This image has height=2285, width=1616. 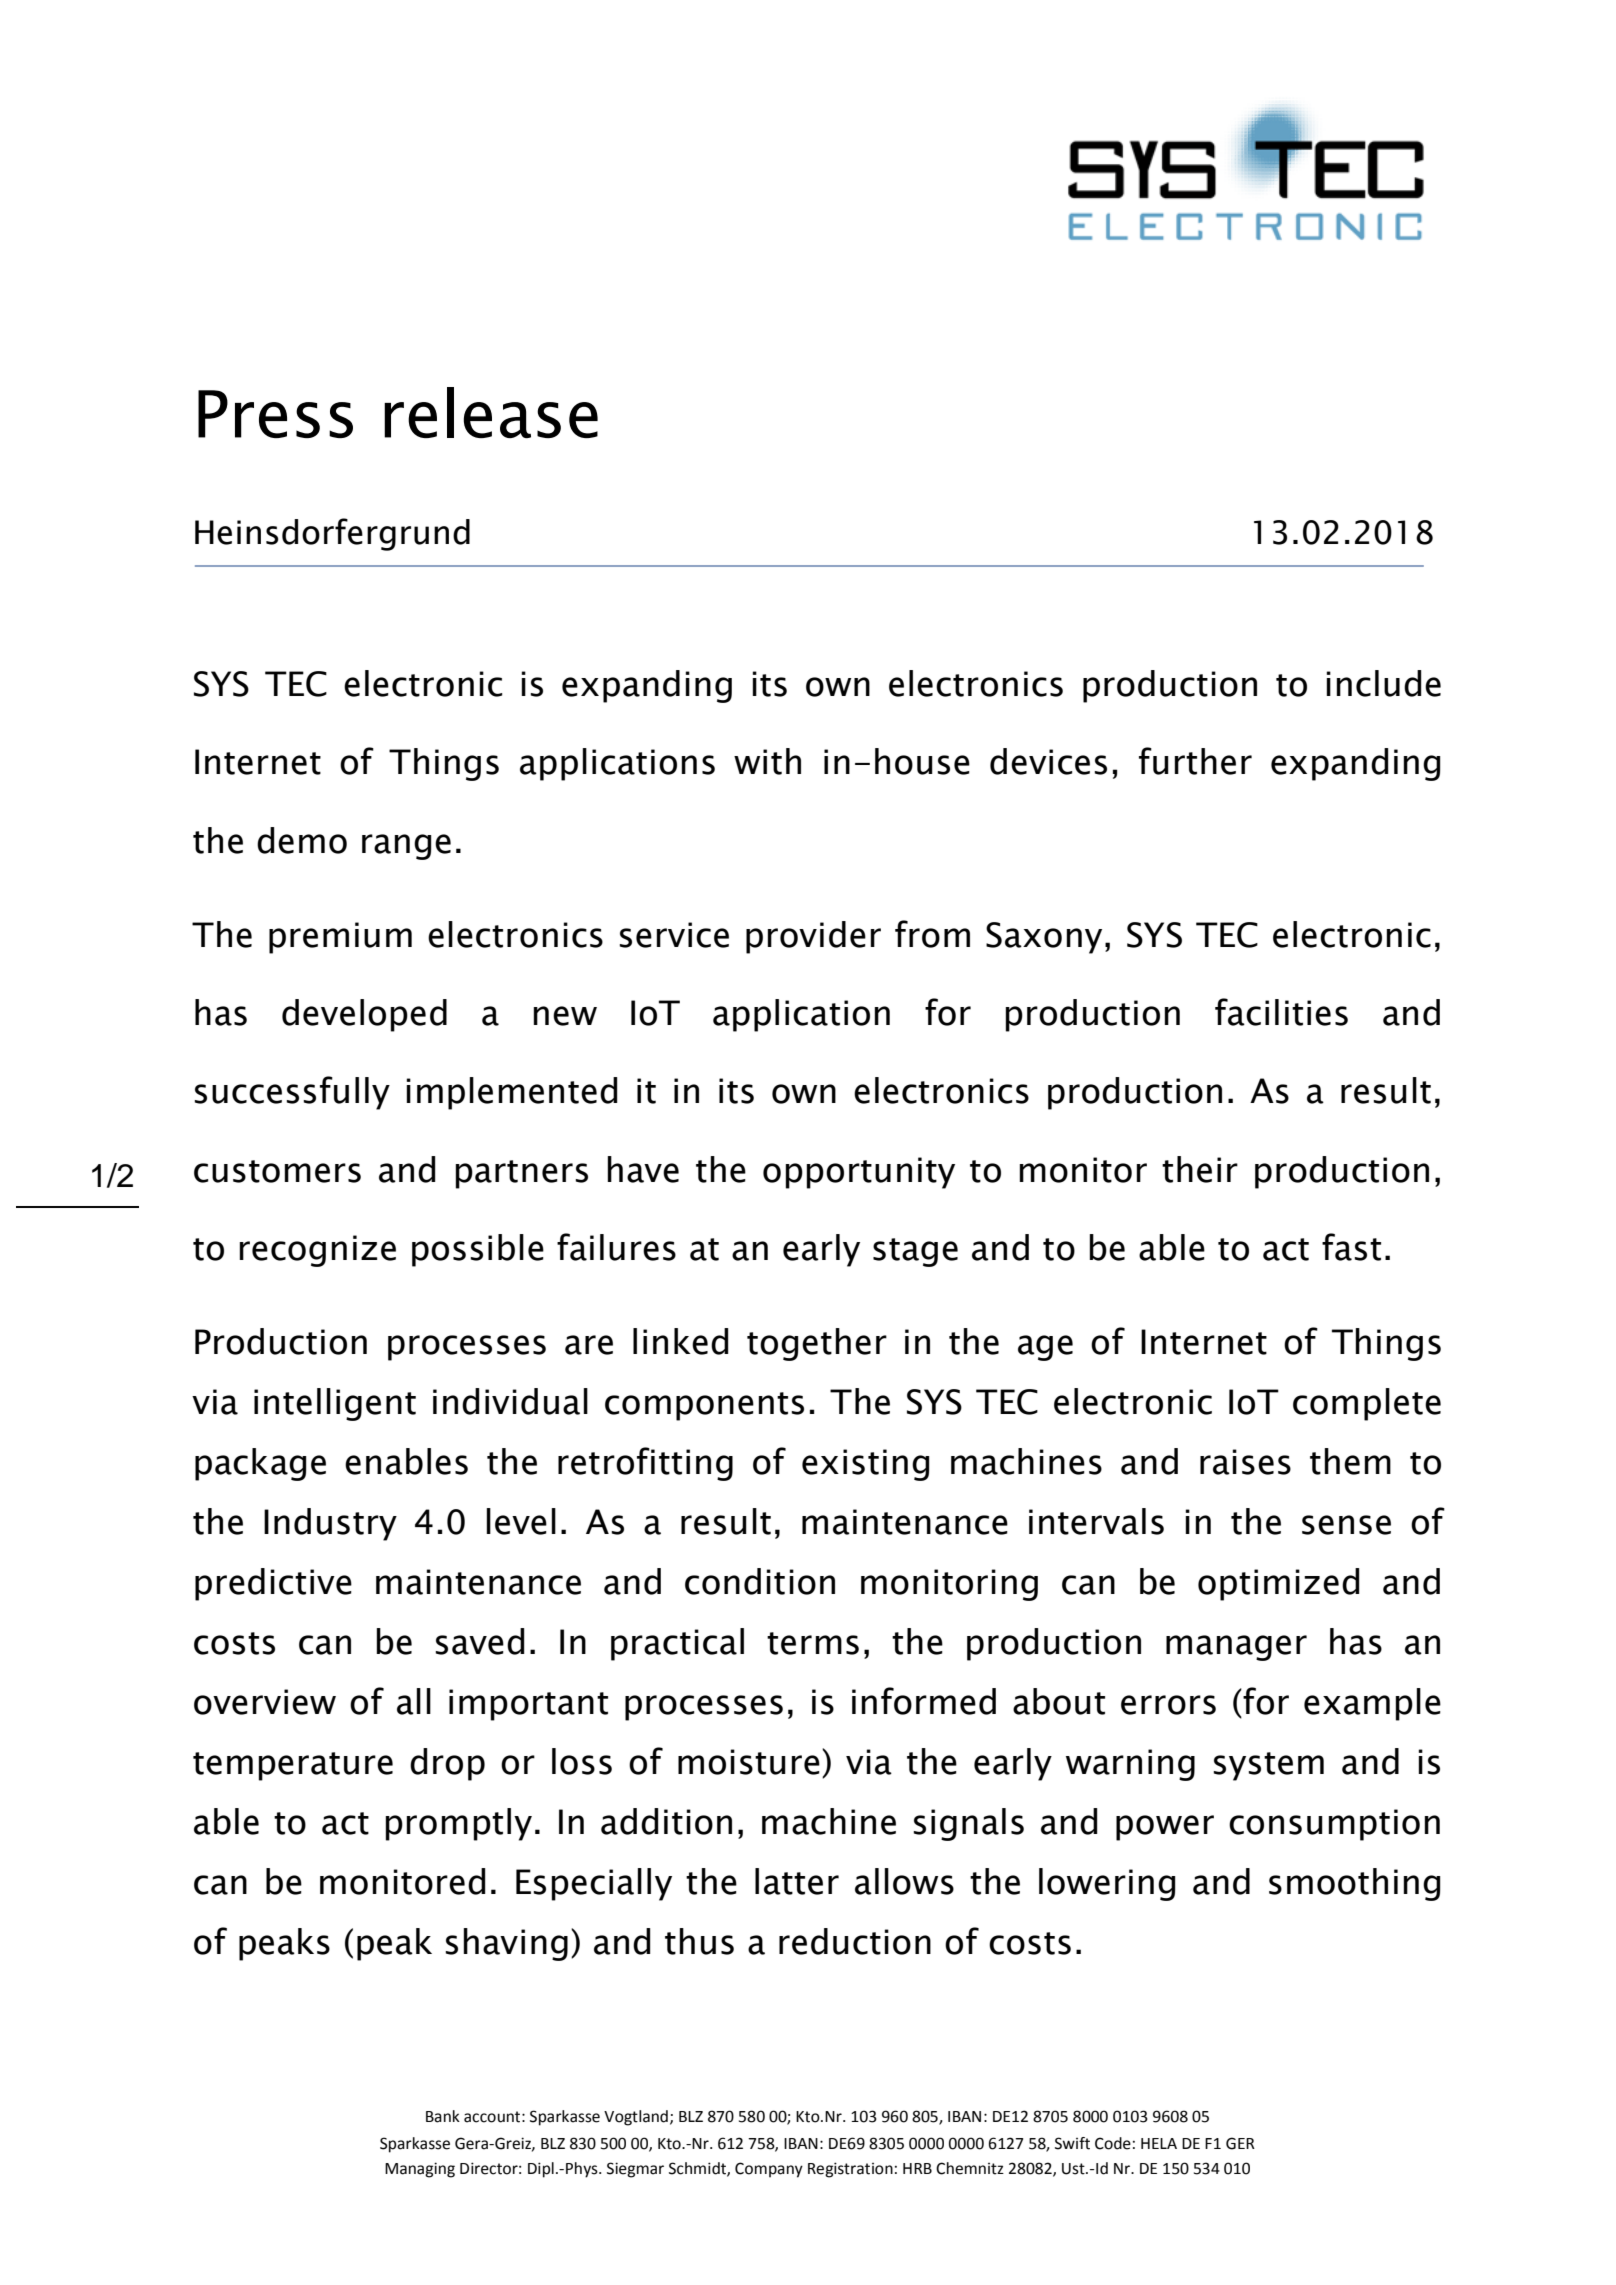 What do you see at coordinates (335, 1404) in the image?
I see `intelligent` at bounding box center [335, 1404].
